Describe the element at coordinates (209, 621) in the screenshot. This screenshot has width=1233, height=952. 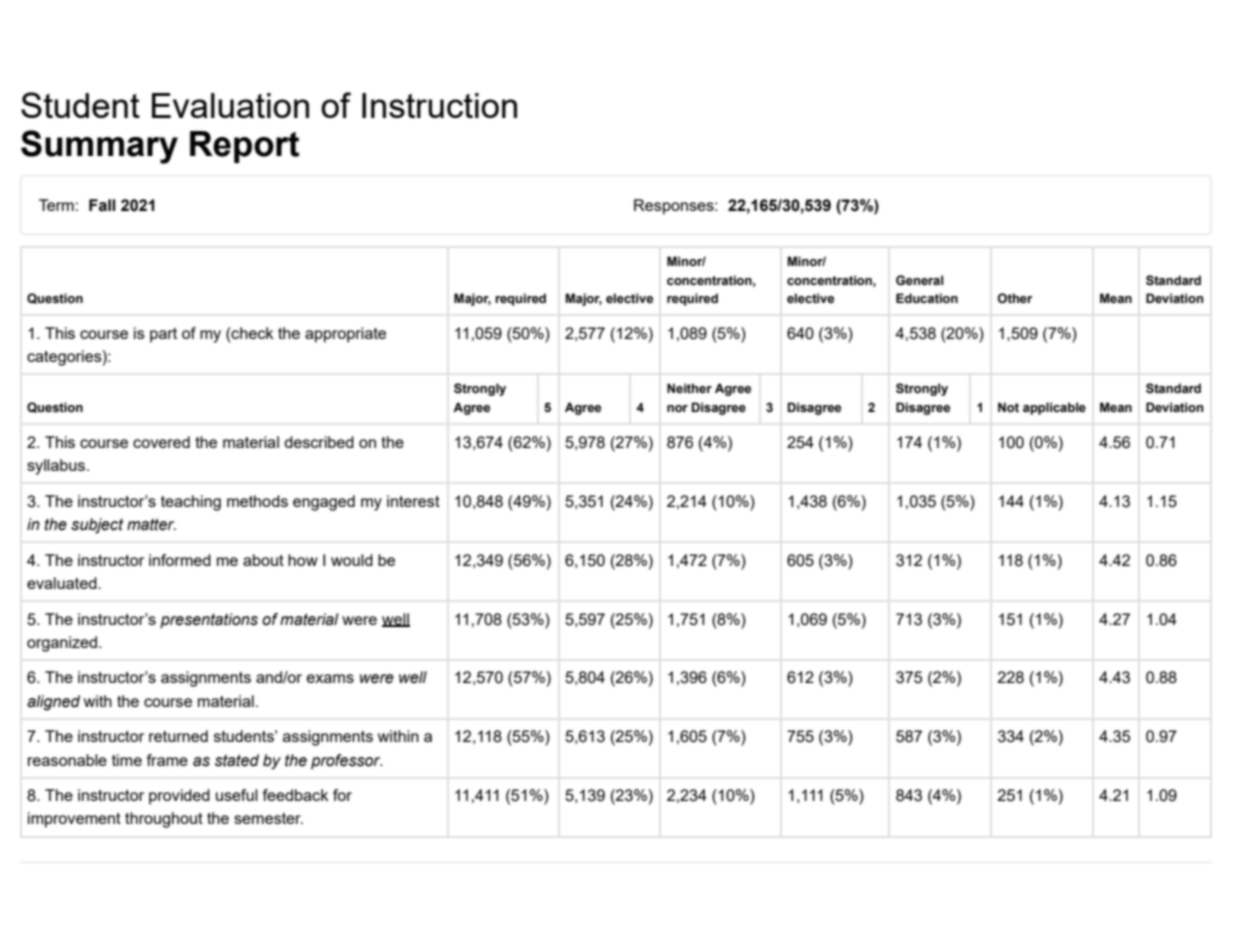
I see `presentations` at that location.
